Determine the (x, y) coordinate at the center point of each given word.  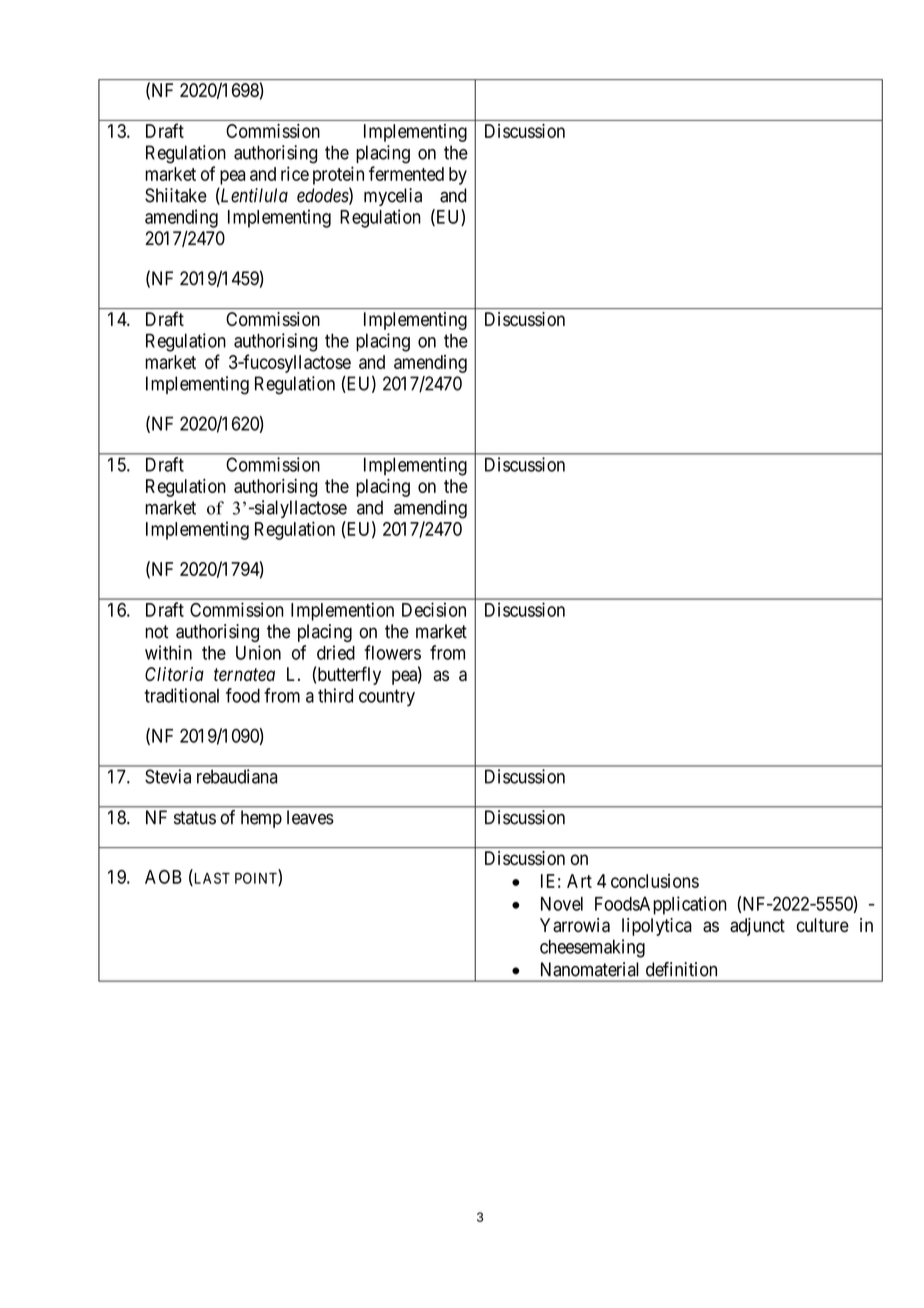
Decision (434, 609)
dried (336, 652)
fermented (406, 173)
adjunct (757, 927)
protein (338, 175)
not (156, 632)
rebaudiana (237, 776)
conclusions (655, 881)
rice (295, 173)
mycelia (393, 197)
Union (258, 652)
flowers (392, 652)
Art (579, 881)
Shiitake (176, 195)
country (387, 698)
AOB (163, 877)
